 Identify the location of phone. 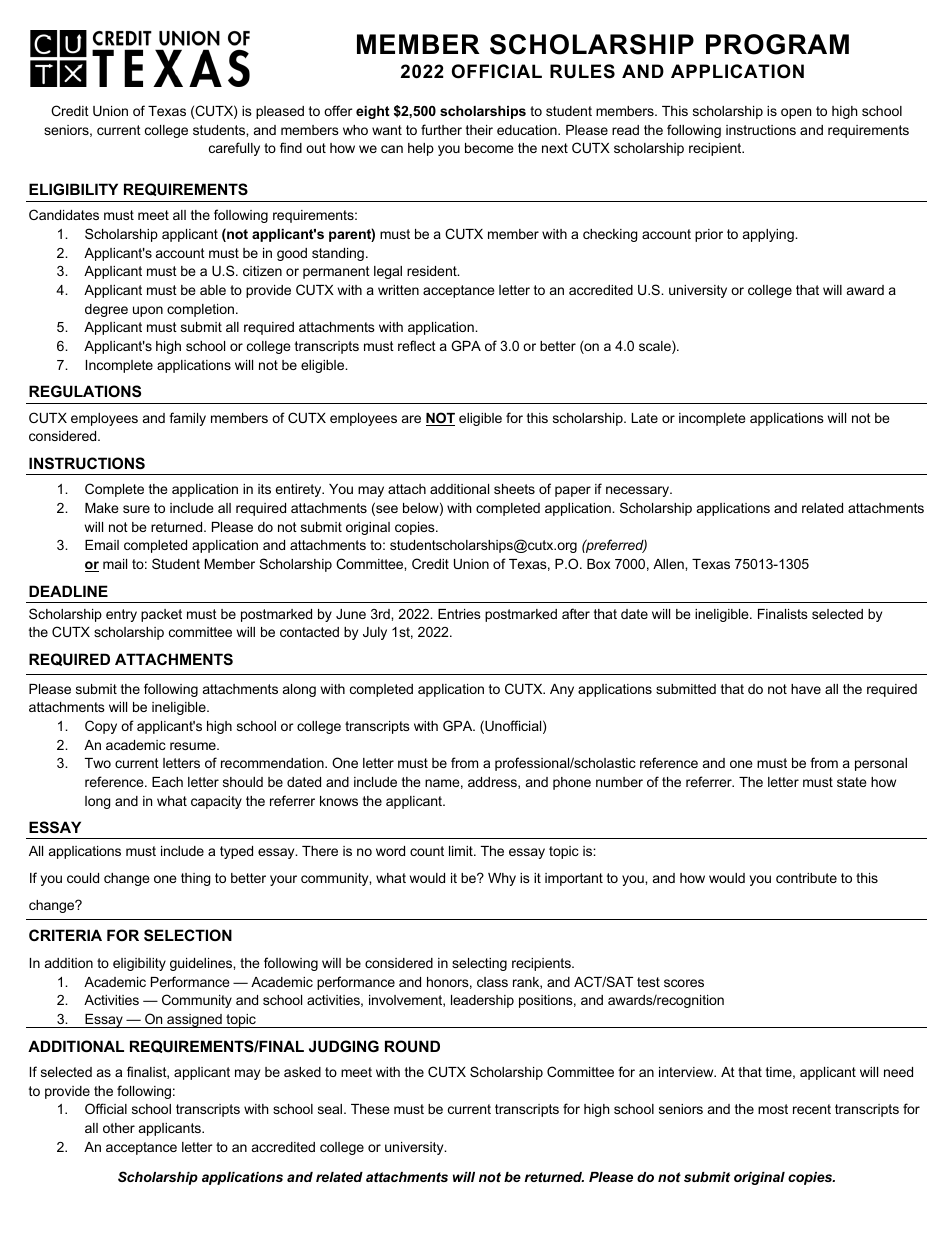
(572, 783).
